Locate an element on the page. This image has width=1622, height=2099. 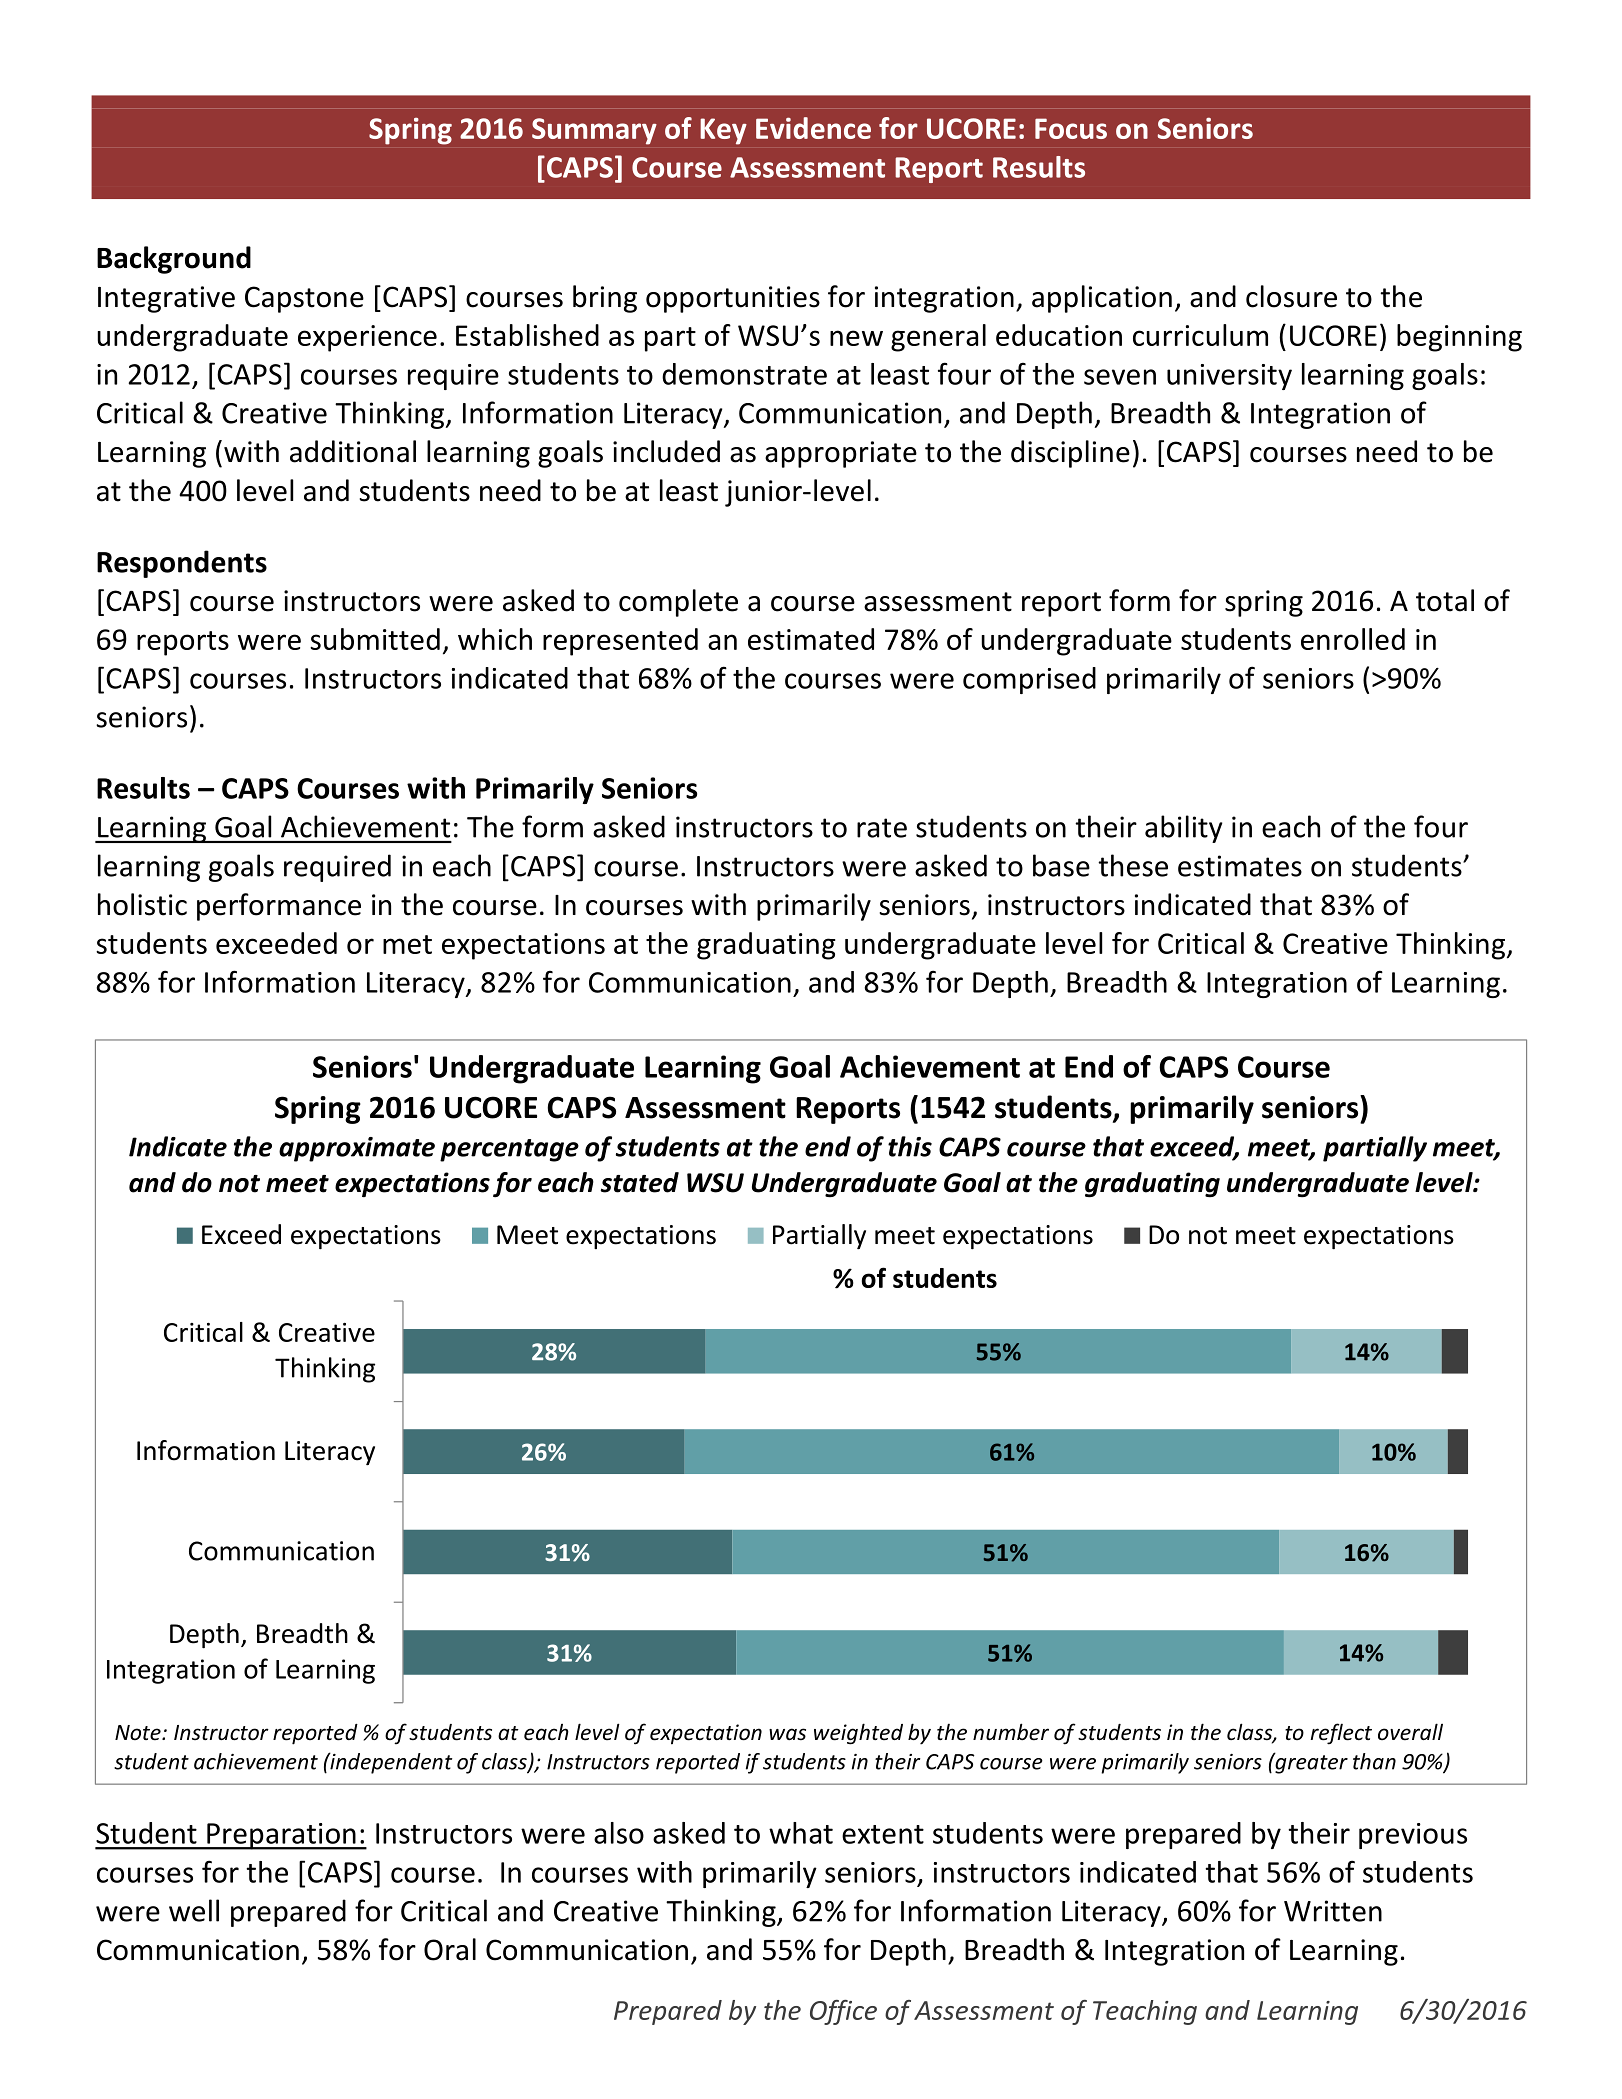
closure is located at coordinates (1291, 296).
